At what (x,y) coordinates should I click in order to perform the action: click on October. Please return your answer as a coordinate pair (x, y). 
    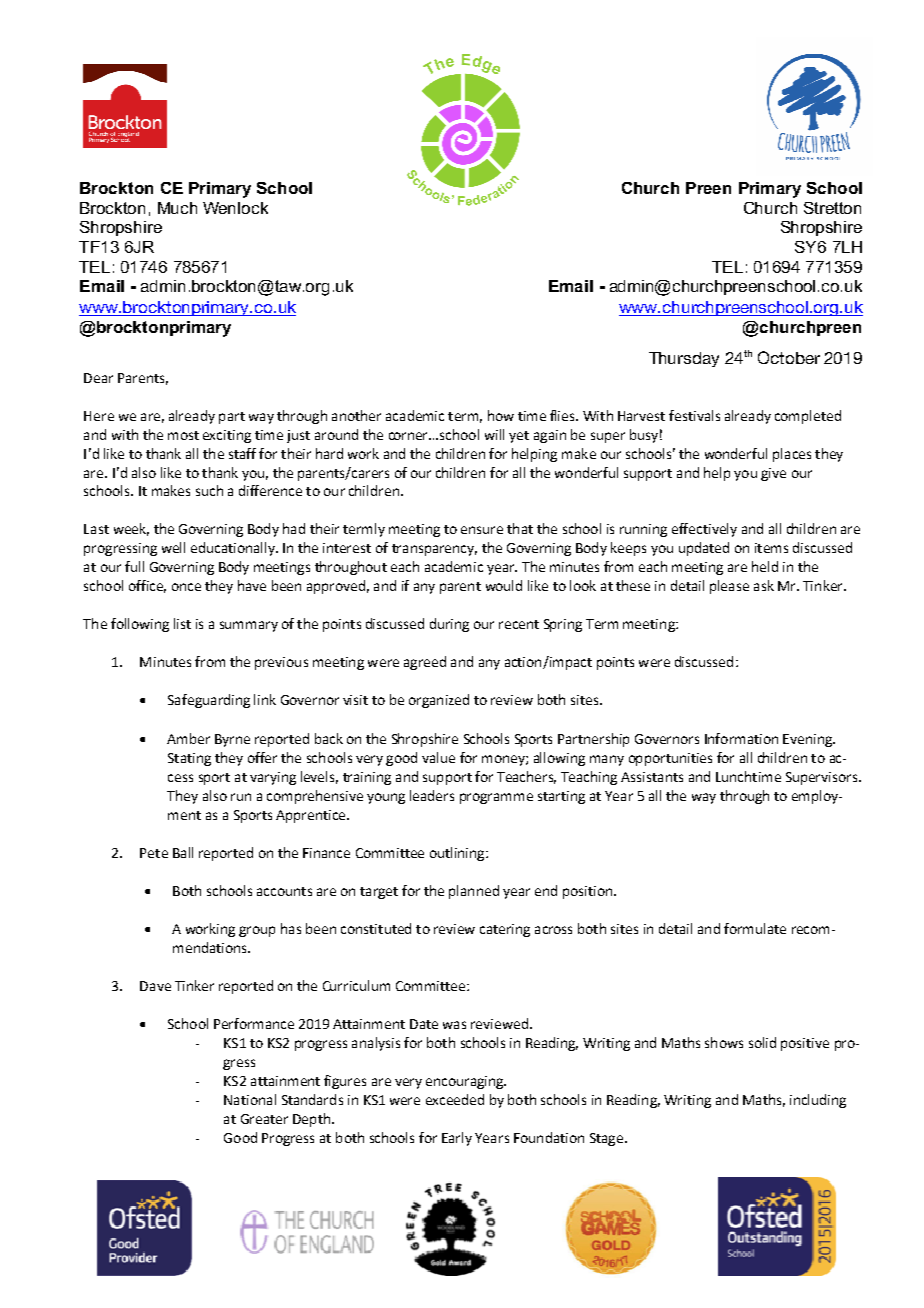
    Looking at the image, I should click on (789, 357).
